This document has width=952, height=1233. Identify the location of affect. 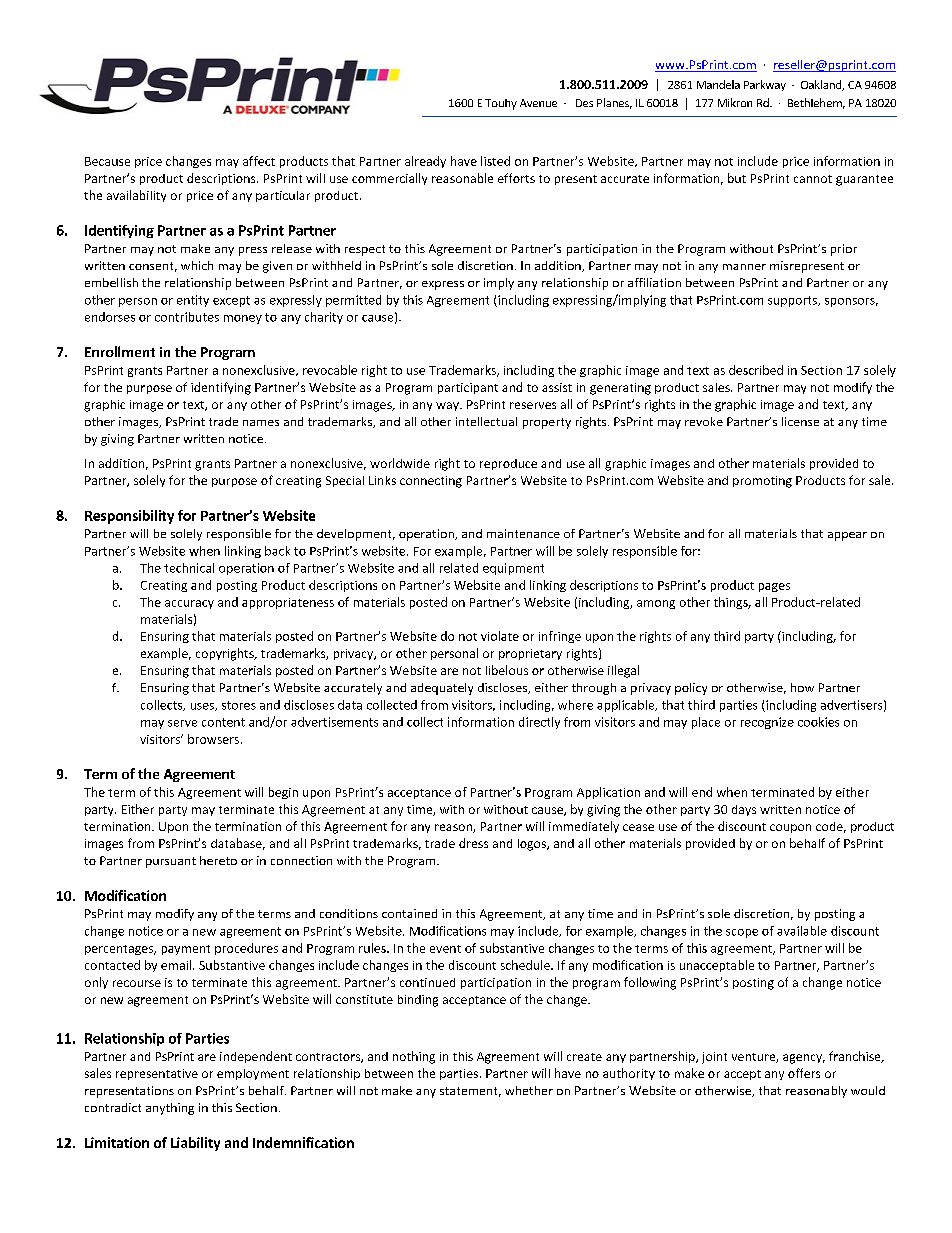
(259, 161).
